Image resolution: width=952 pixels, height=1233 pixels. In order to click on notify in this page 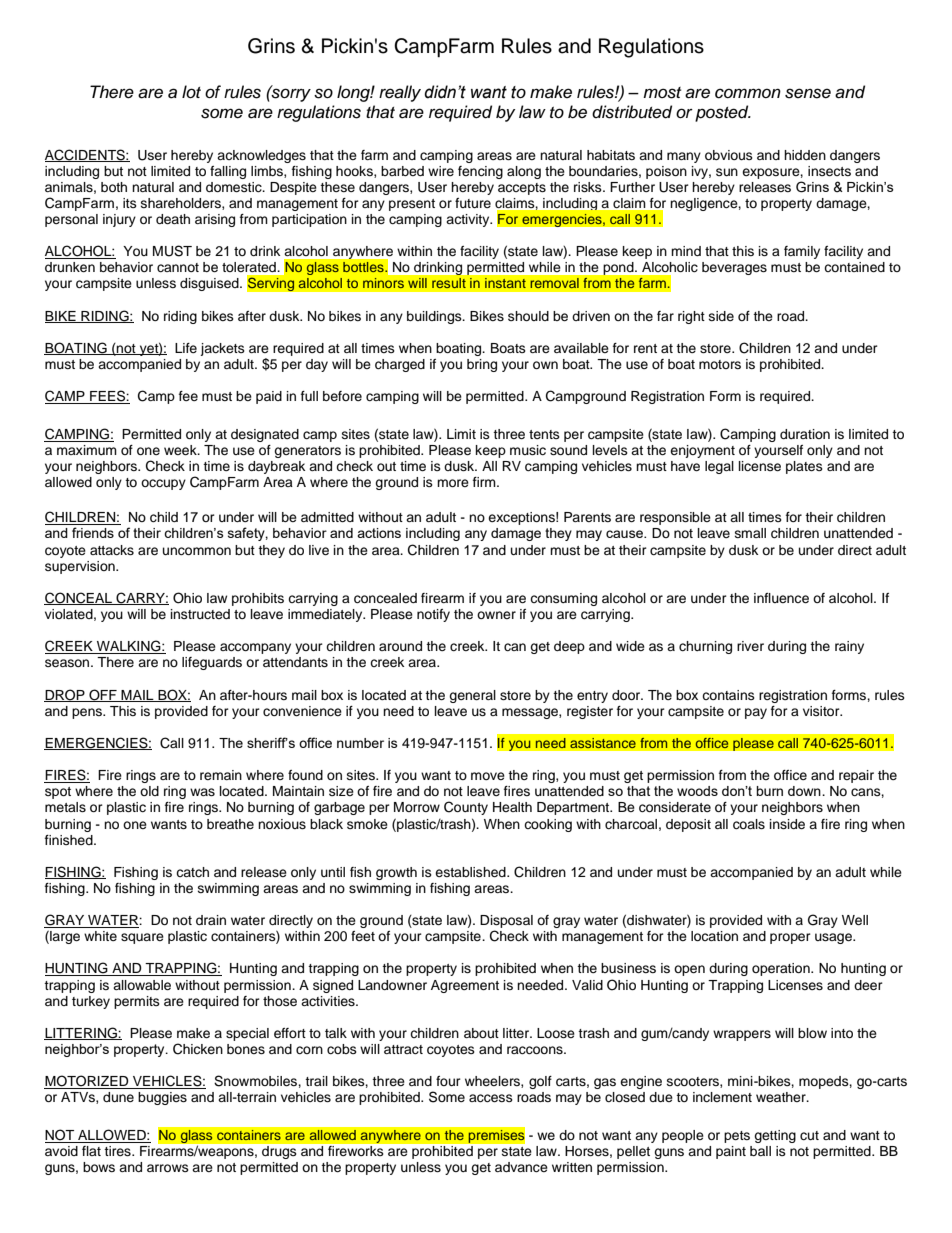, I will do `click(433, 615)`.
